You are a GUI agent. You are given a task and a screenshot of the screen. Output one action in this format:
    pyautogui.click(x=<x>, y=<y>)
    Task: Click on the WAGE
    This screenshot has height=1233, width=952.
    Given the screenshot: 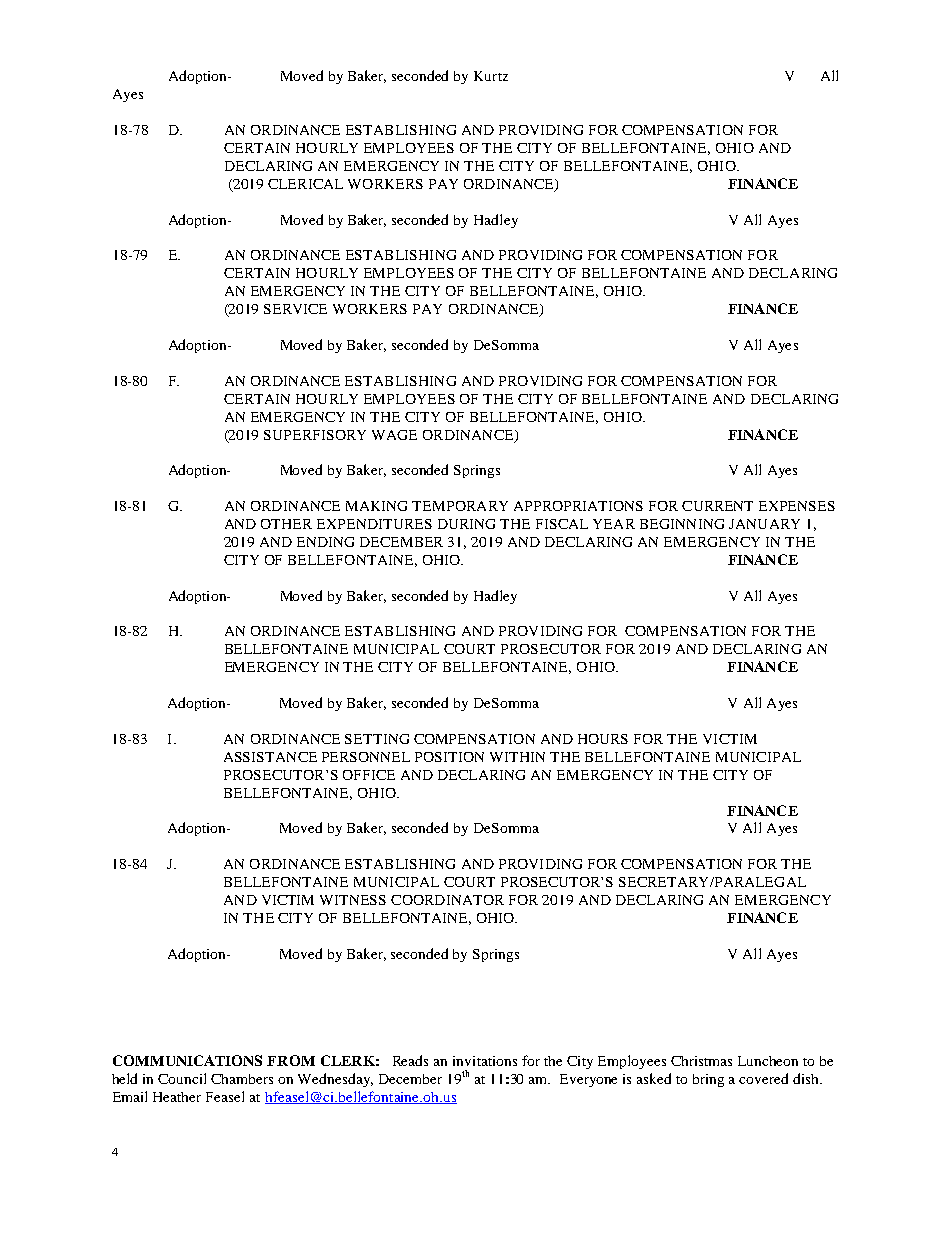 What is the action you would take?
    pyautogui.click(x=394, y=435)
